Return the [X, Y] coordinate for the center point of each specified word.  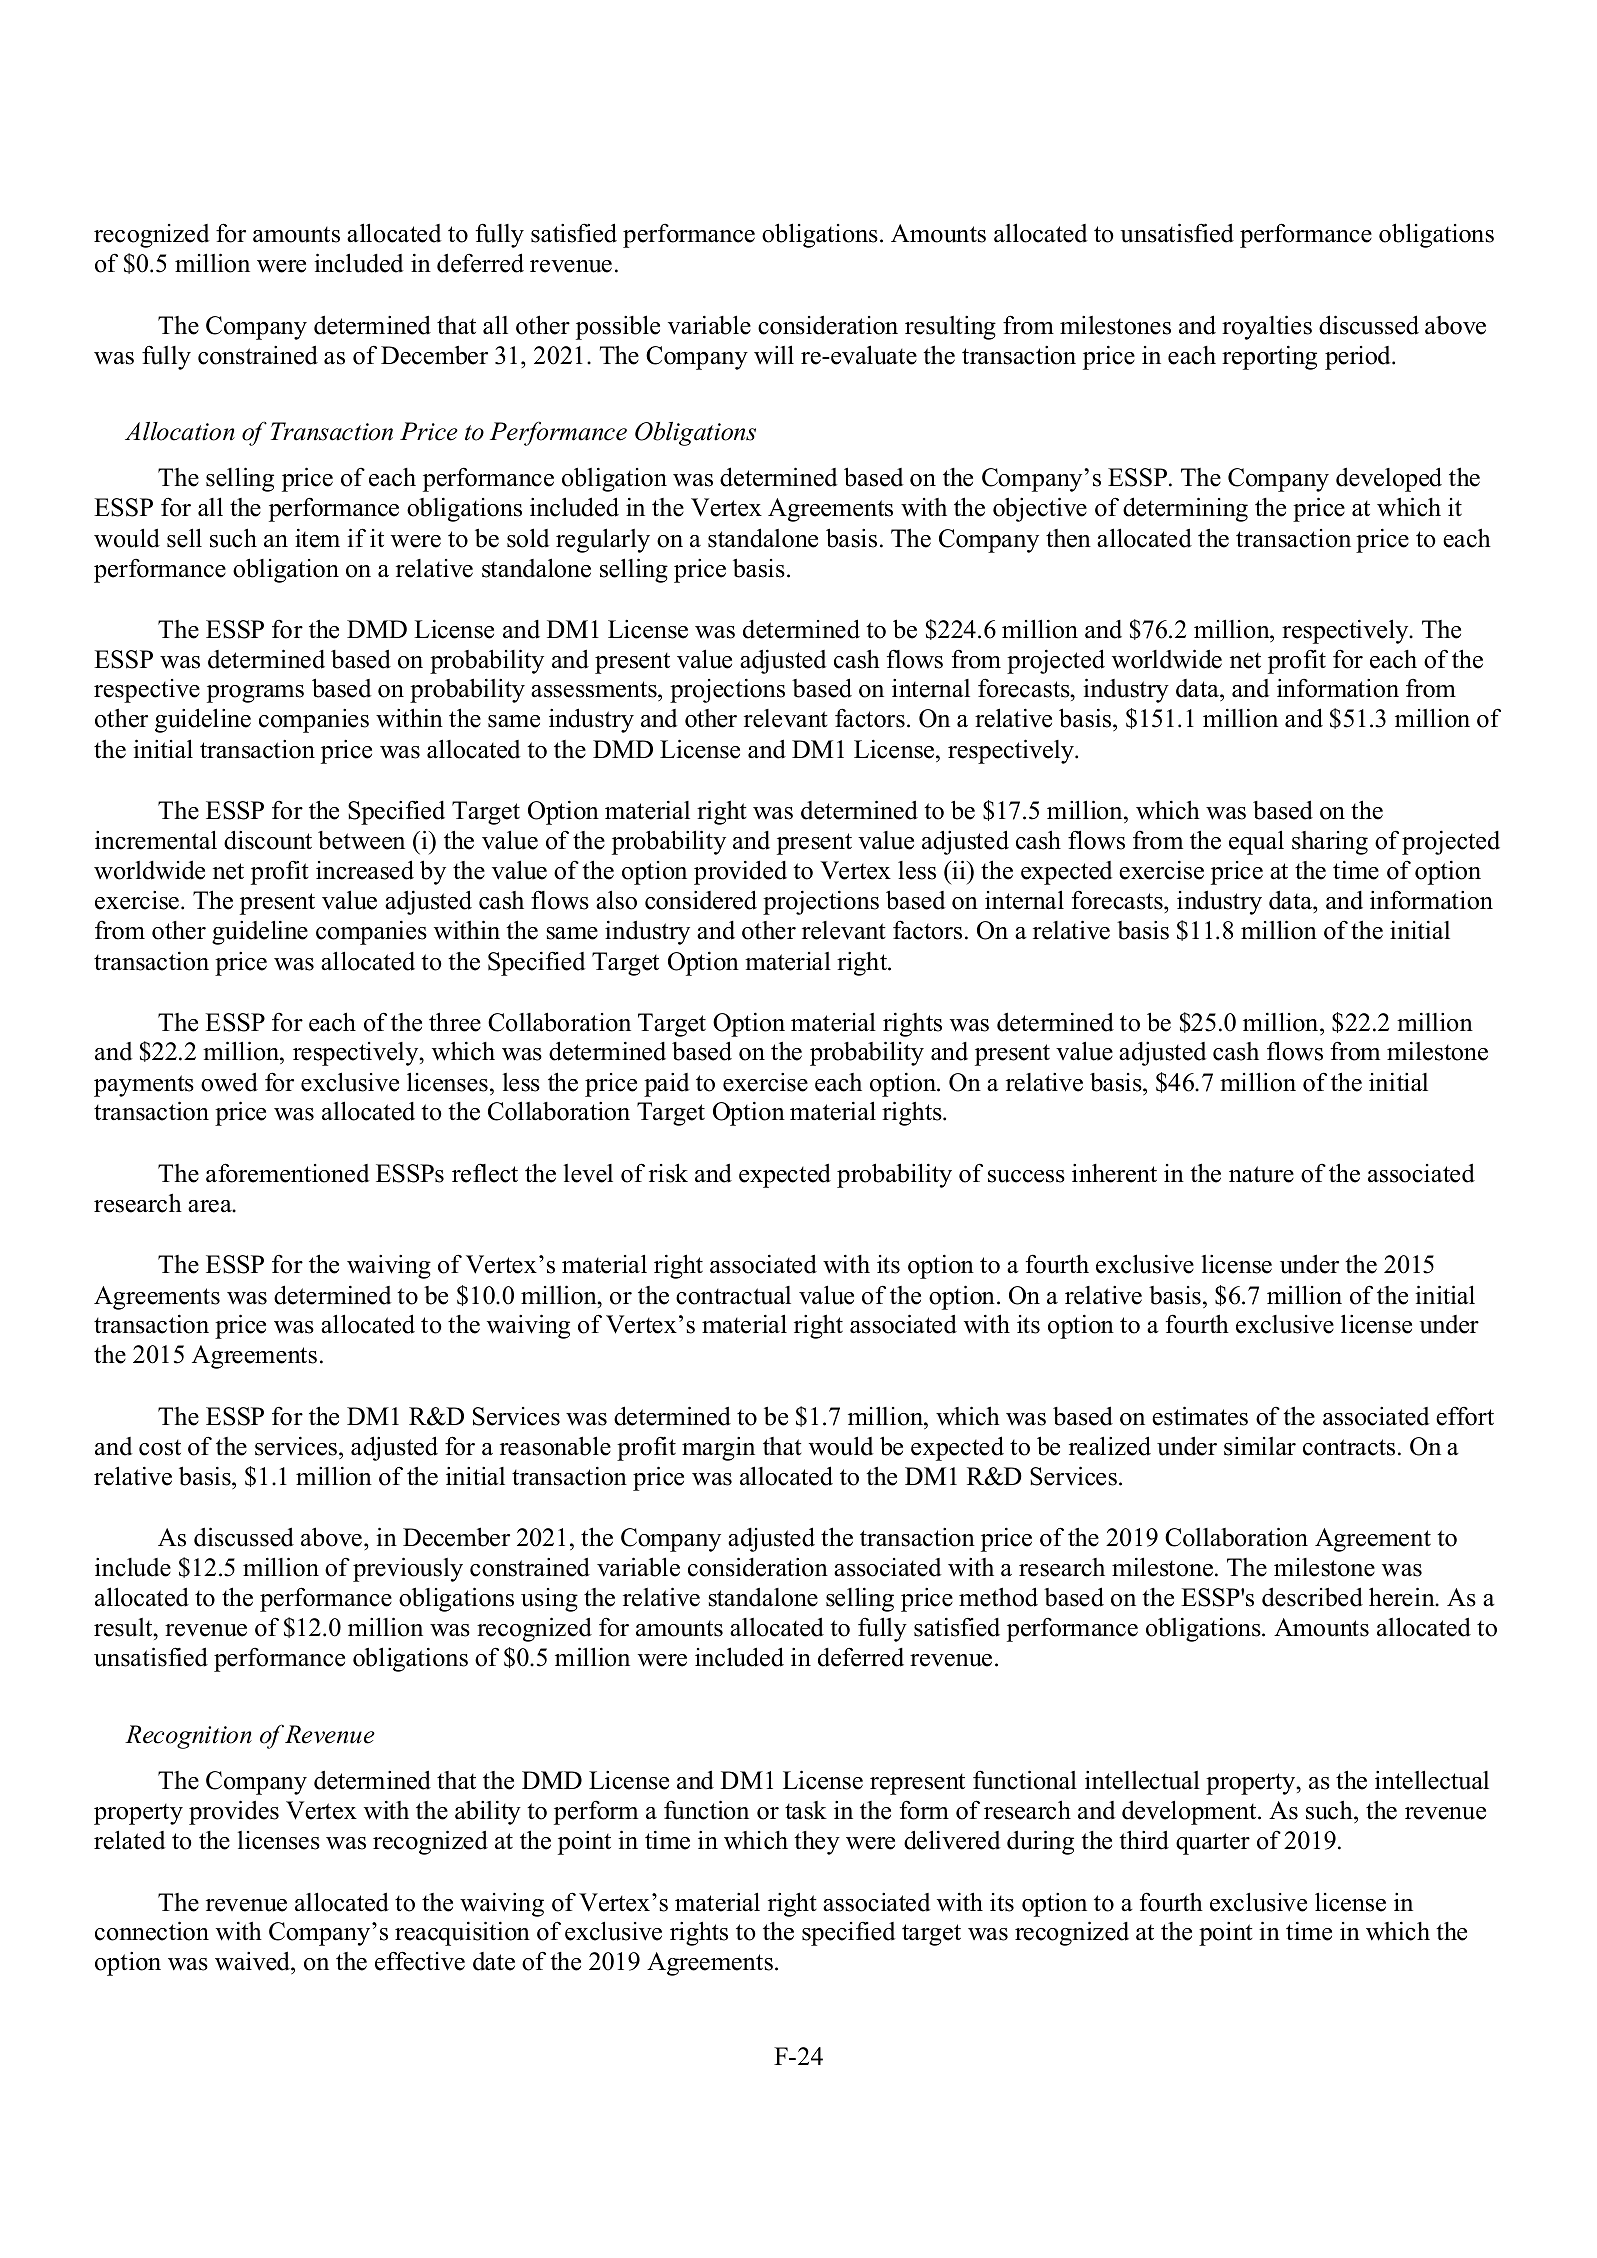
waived [253, 1961]
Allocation [180, 431]
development [1190, 1812]
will [774, 354]
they [817, 1843]
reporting [1269, 357]
